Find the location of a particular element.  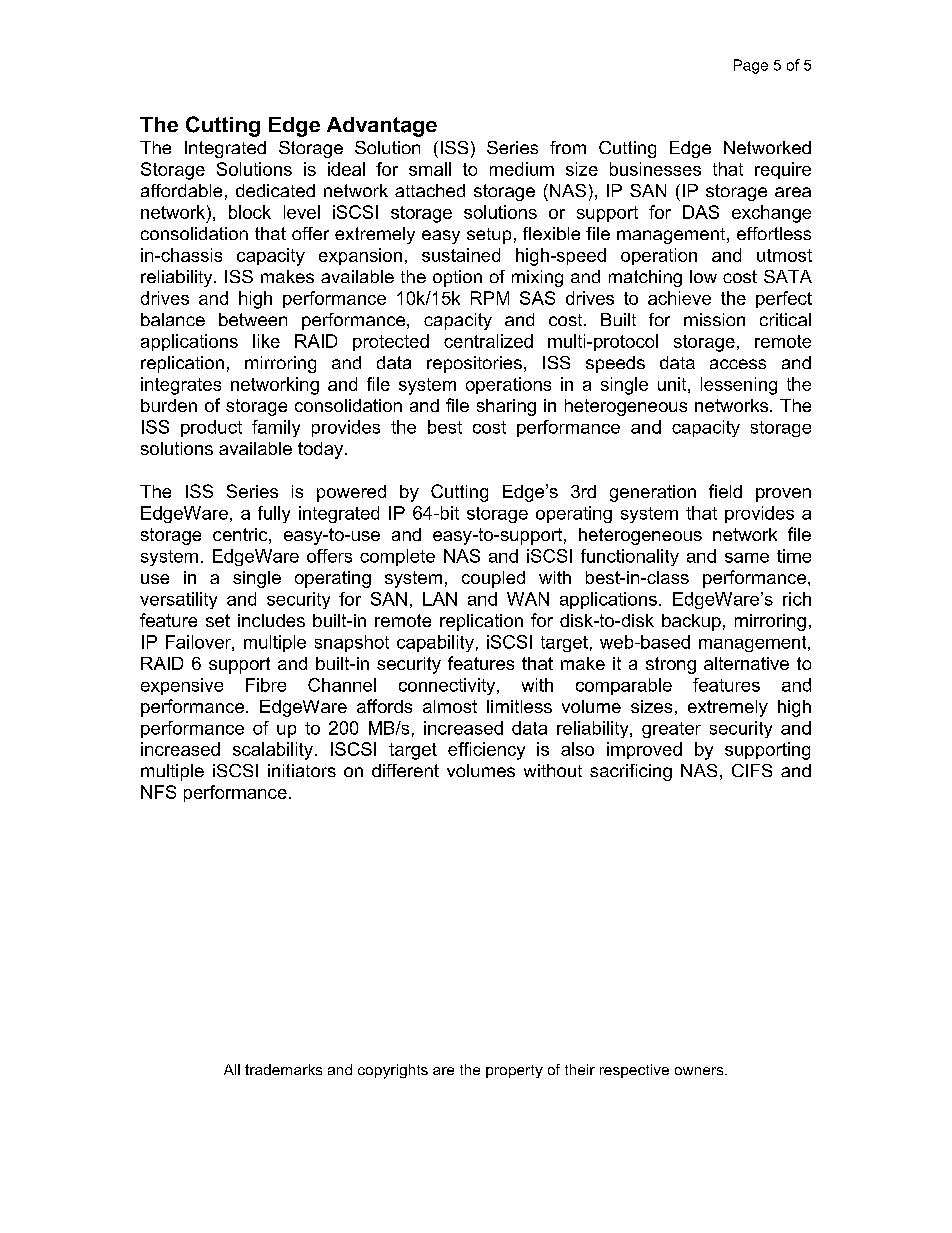

centralized is located at coordinates (488, 341).
